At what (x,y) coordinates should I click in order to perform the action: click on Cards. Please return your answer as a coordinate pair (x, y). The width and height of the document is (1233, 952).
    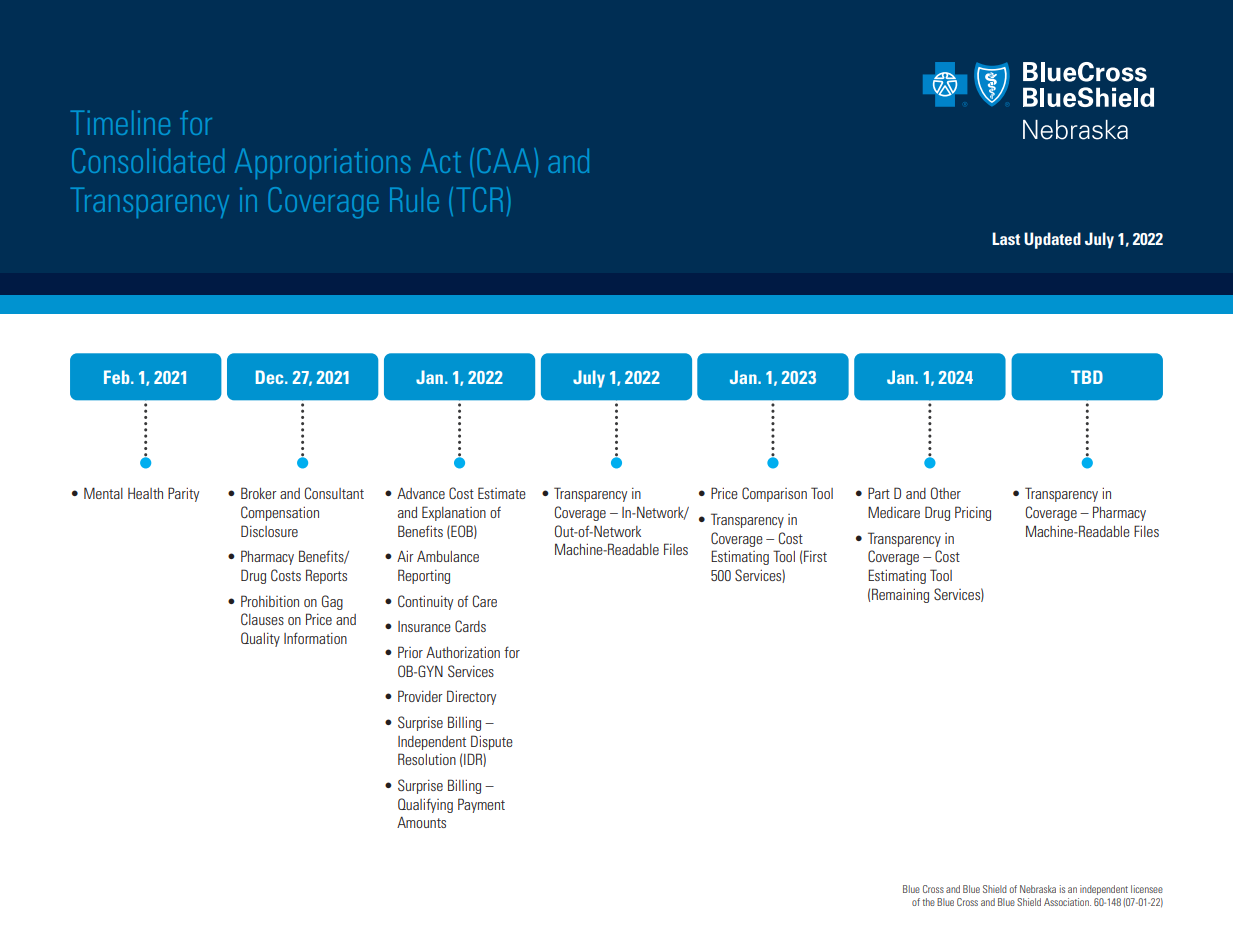
    Looking at the image, I should click on (470, 626).
